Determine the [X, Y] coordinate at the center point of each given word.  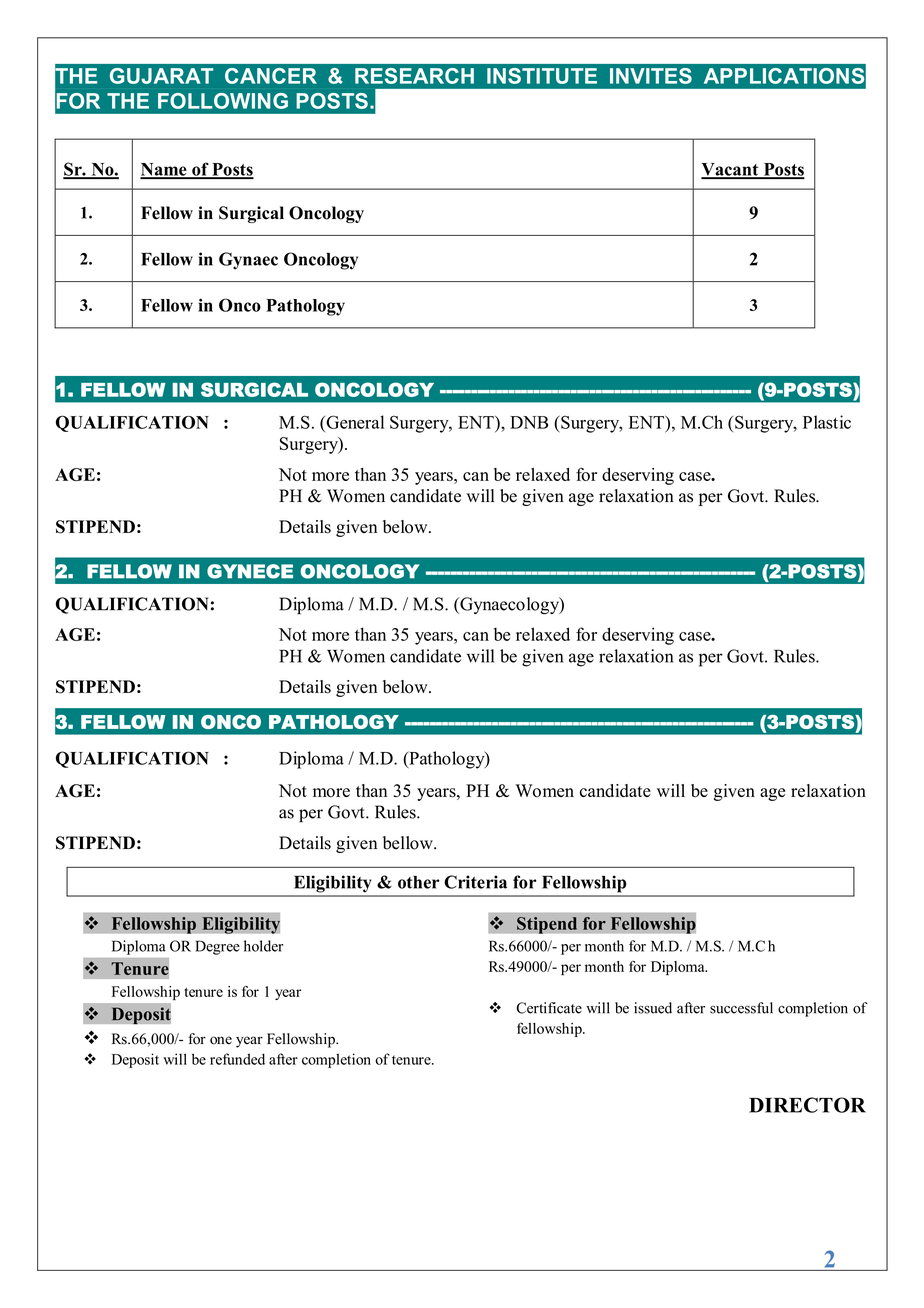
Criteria [475, 882]
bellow [409, 843]
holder [263, 946]
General [354, 422]
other [419, 882]
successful [741, 1008]
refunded [237, 1059]
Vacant [731, 170]
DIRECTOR [807, 1105]
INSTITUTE [542, 76]
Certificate [549, 1008]
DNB [529, 422]
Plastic [827, 422]
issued [653, 1008]
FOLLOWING [223, 101]
